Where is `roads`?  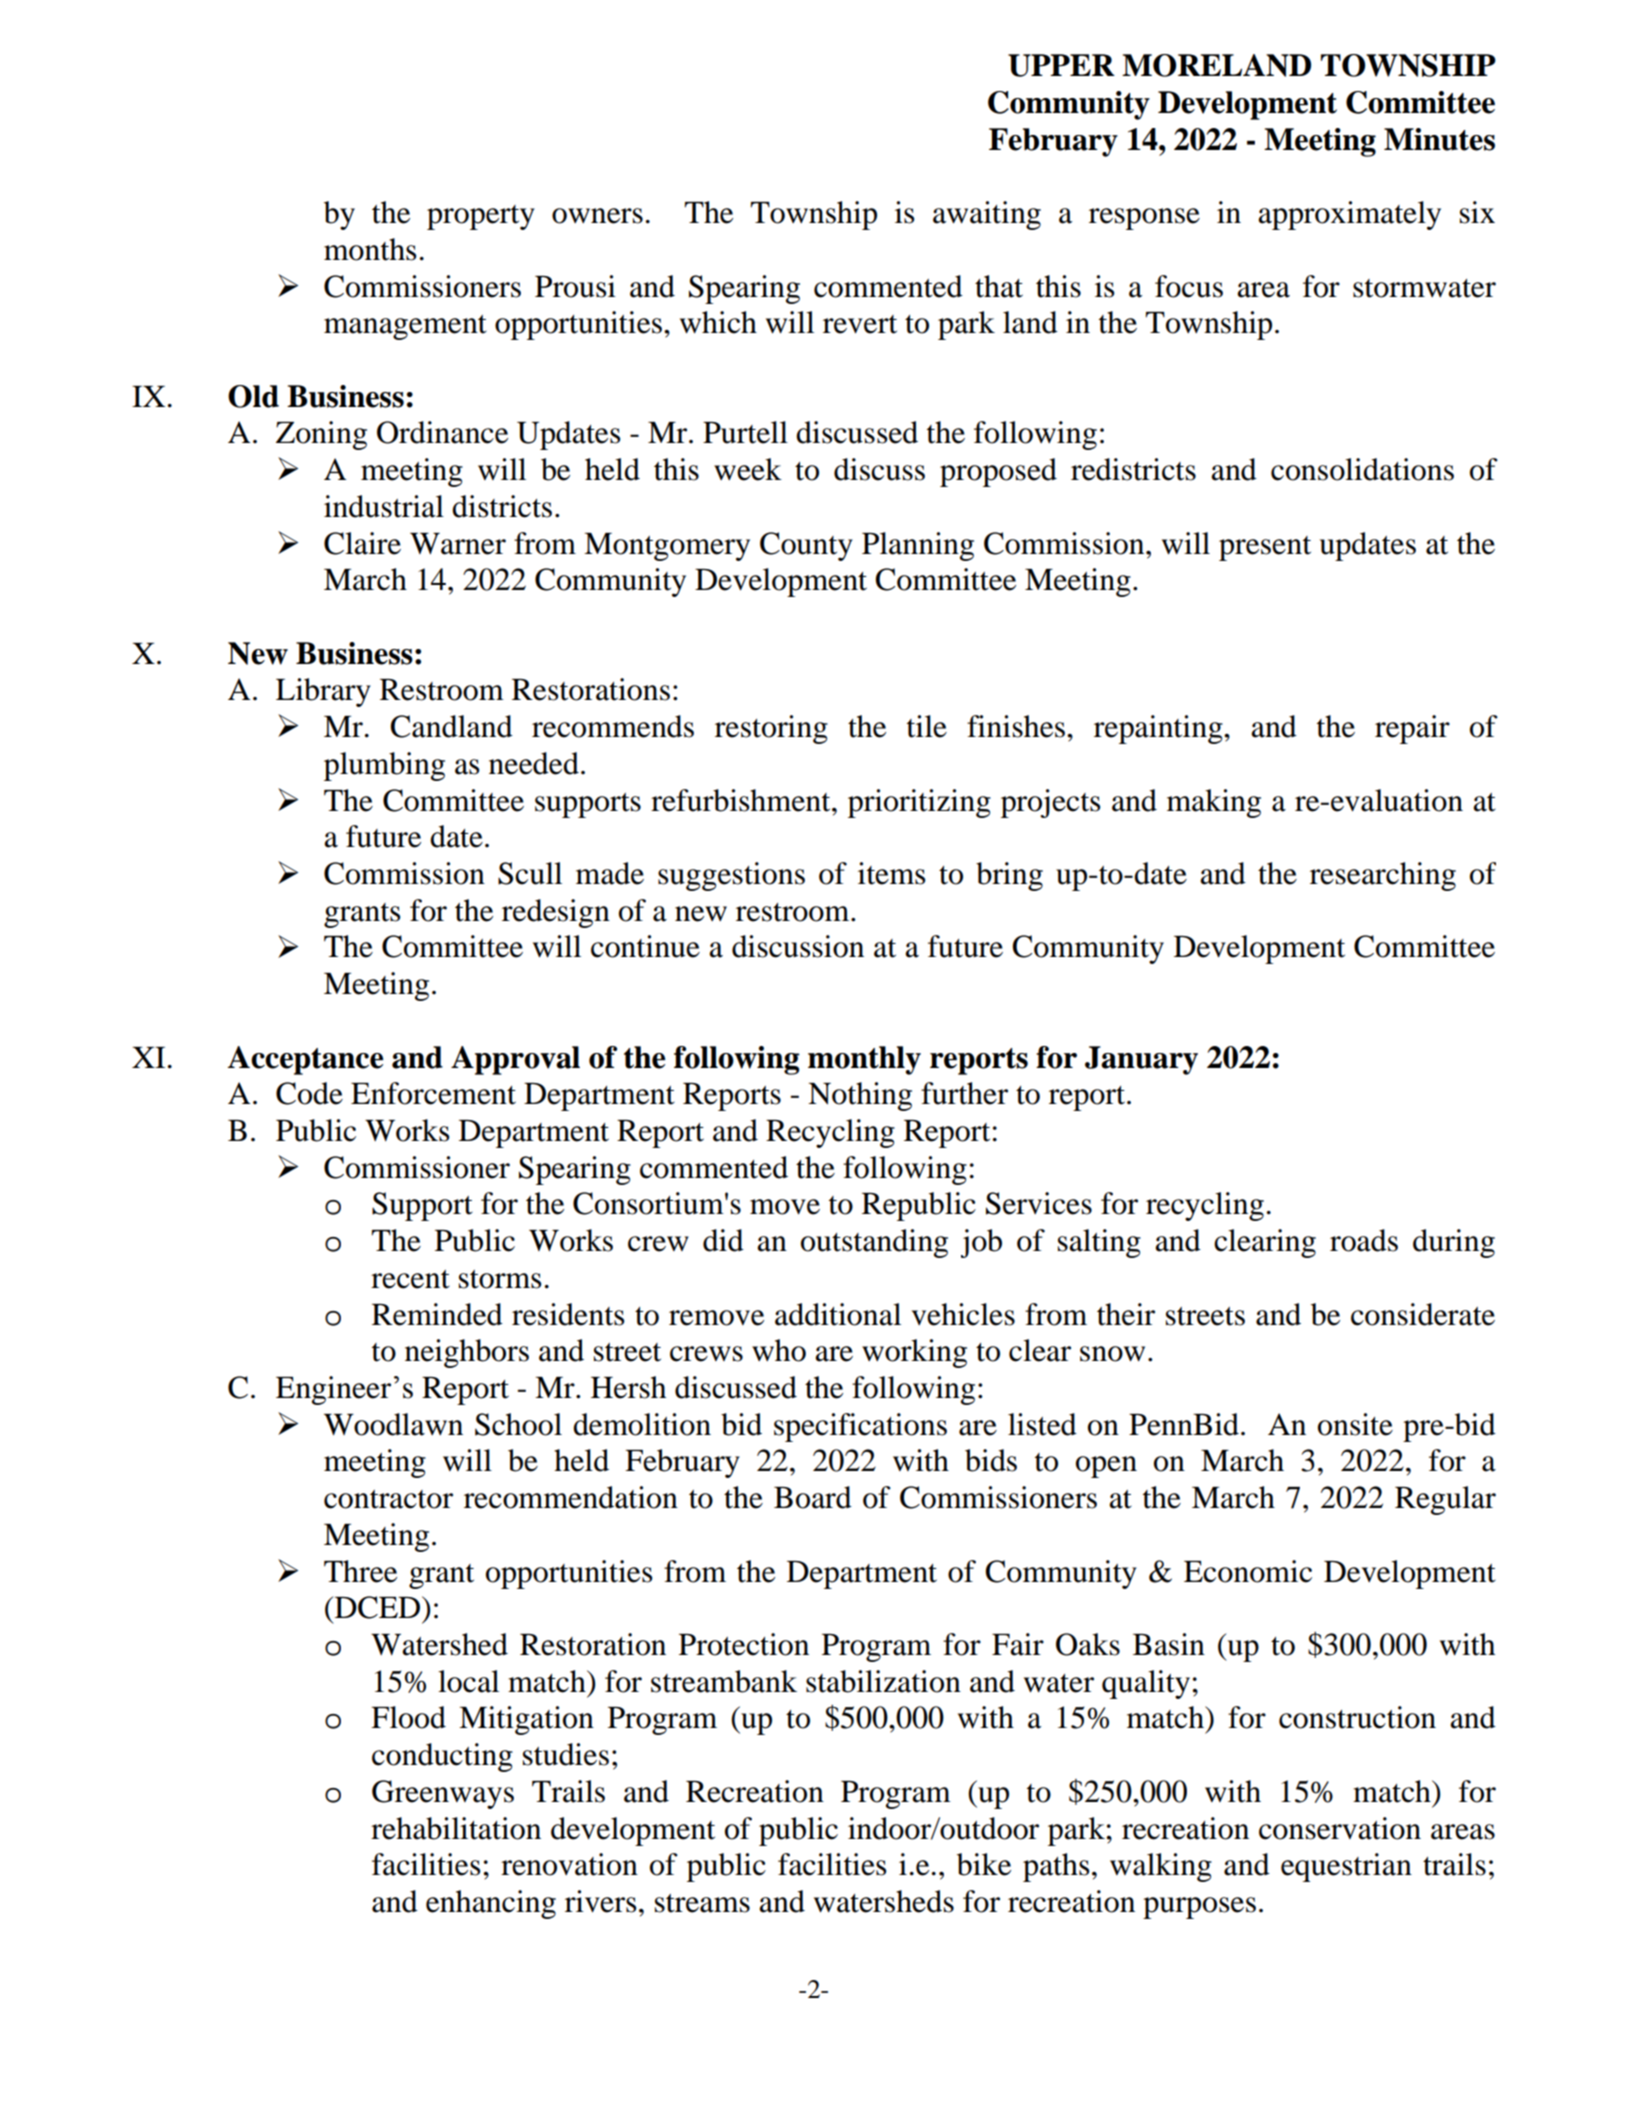 roads is located at coordinates (1364, 1240).
